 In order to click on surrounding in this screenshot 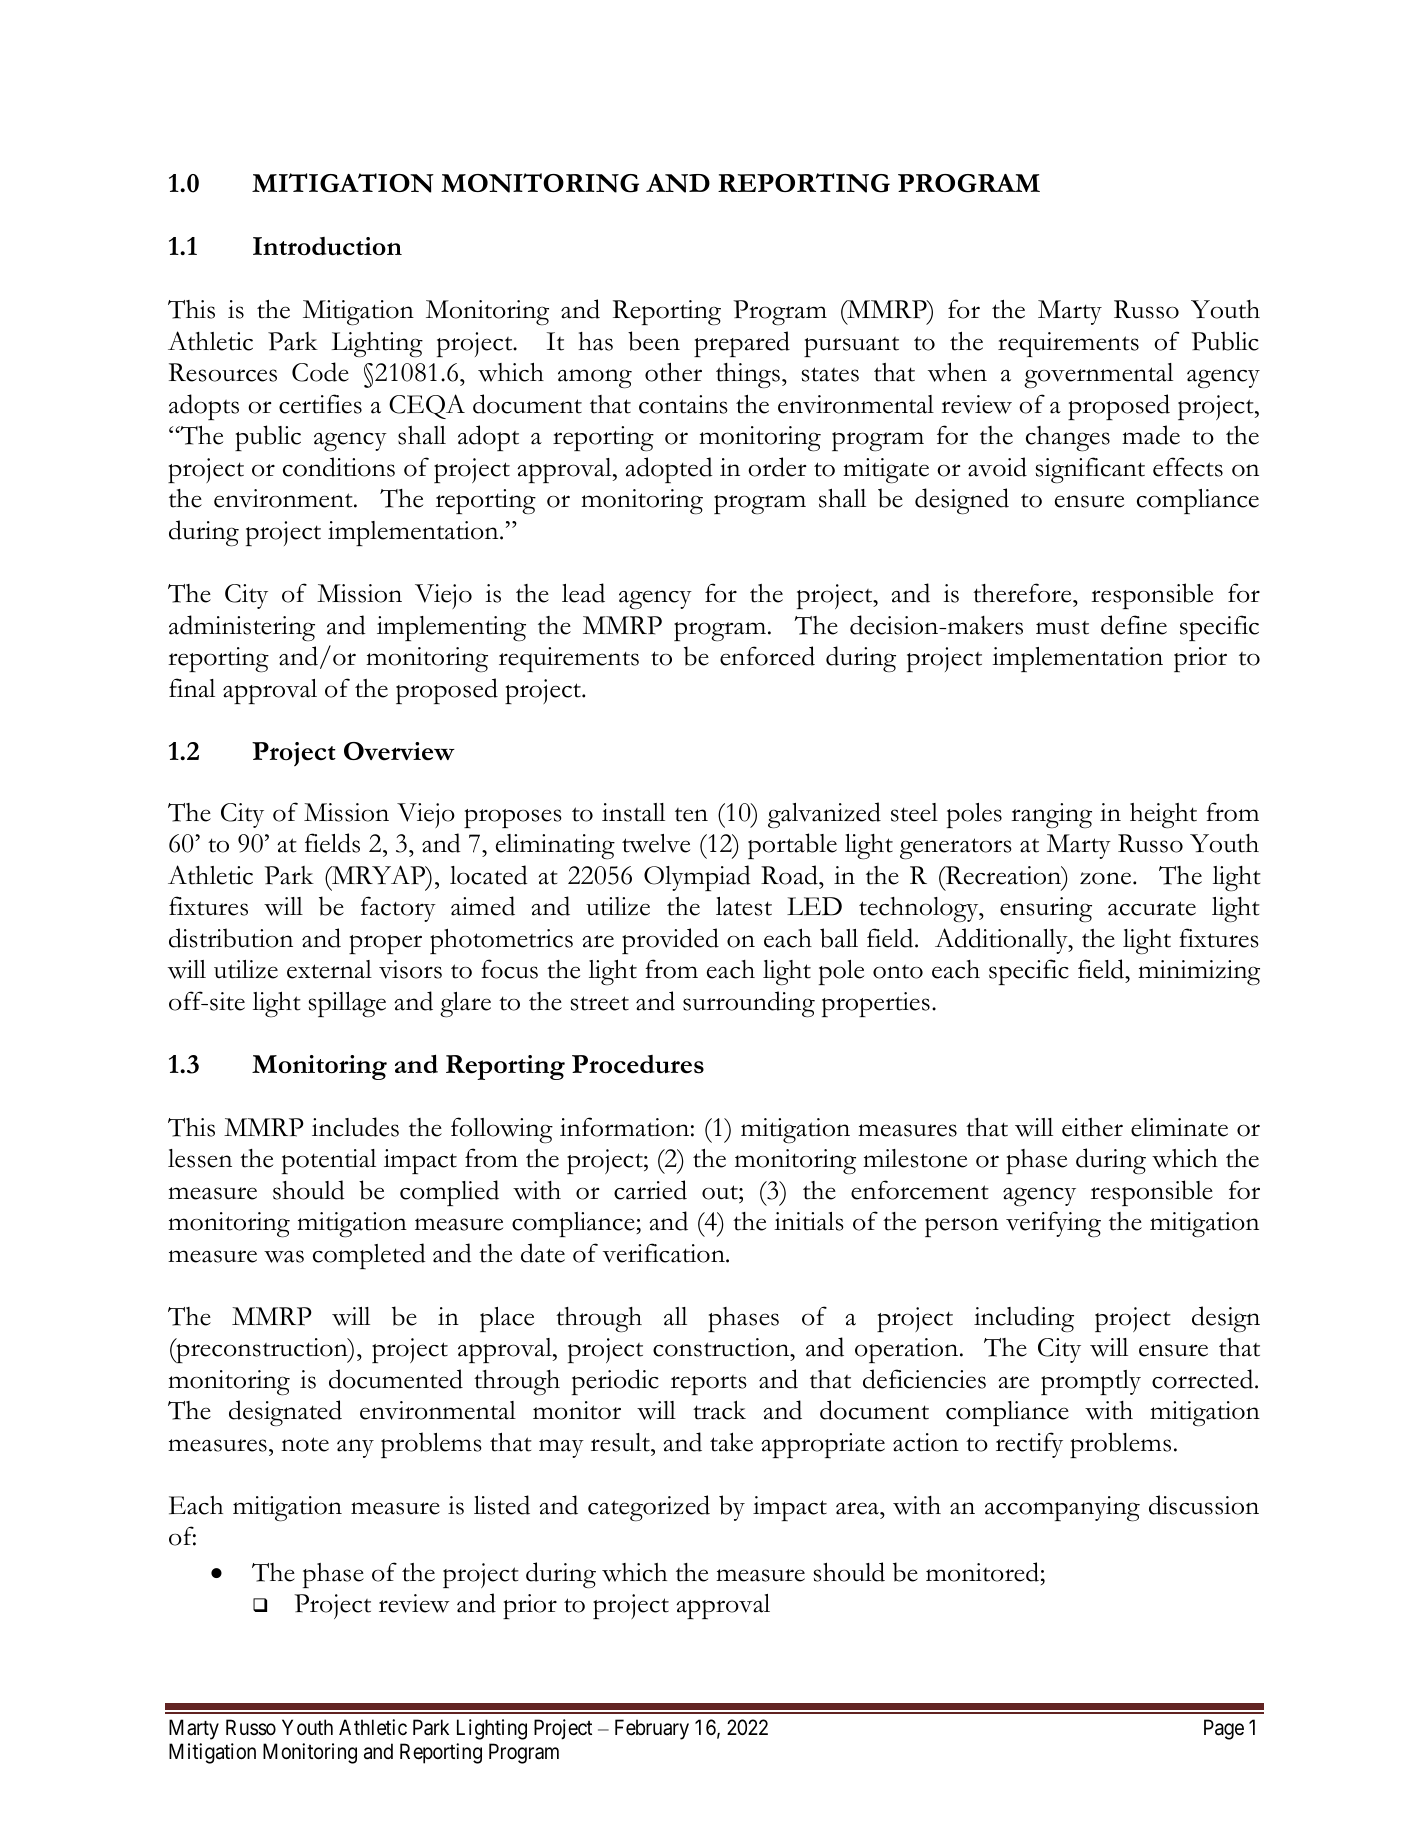, I will do `click(749, 1004)`.
